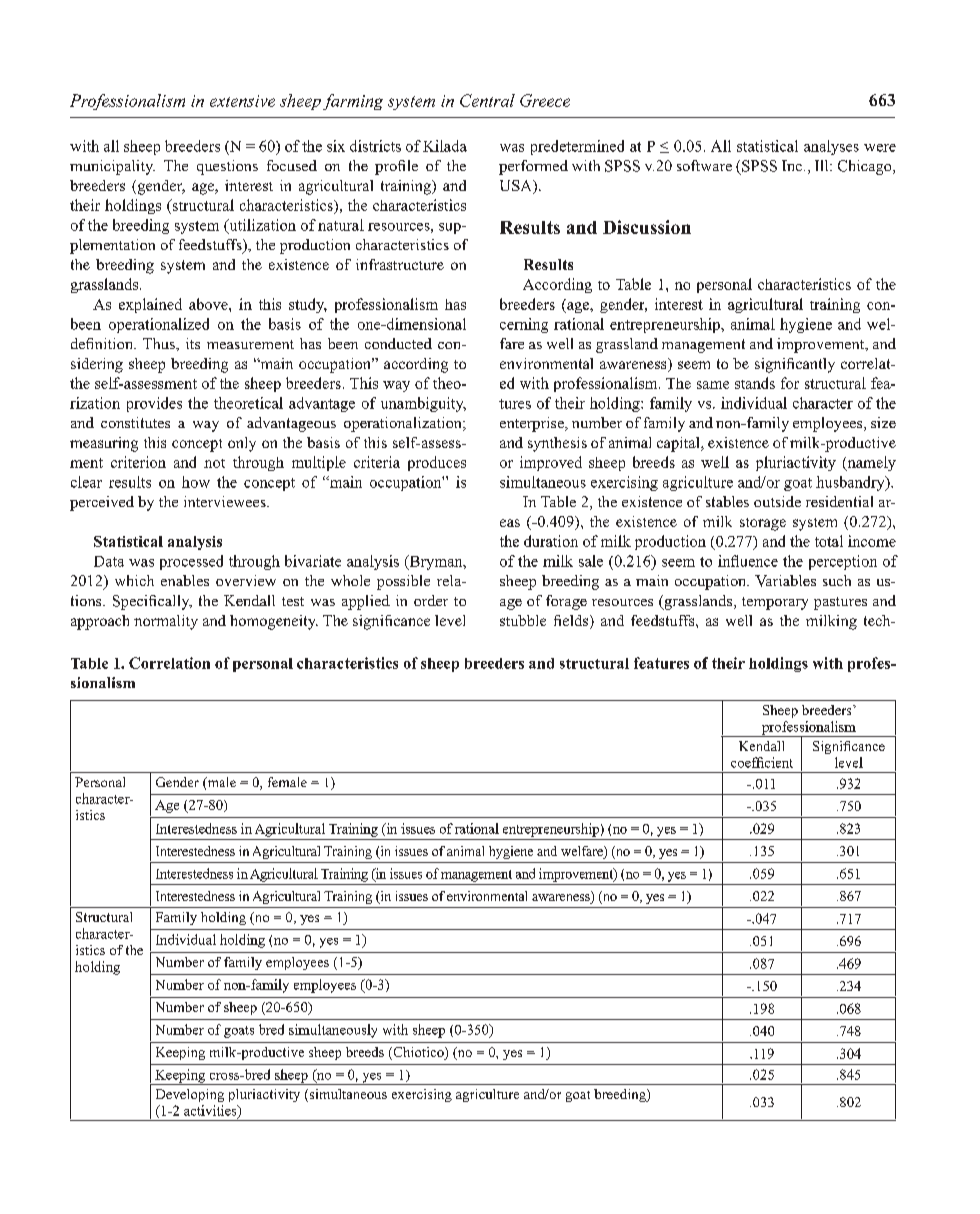 Image resolution: width=980 pixels, height=1214 pixels. What do you see at coordinates (831, 147) in the screenshot?
I see `analyses` at bounding box center [831, 147].
